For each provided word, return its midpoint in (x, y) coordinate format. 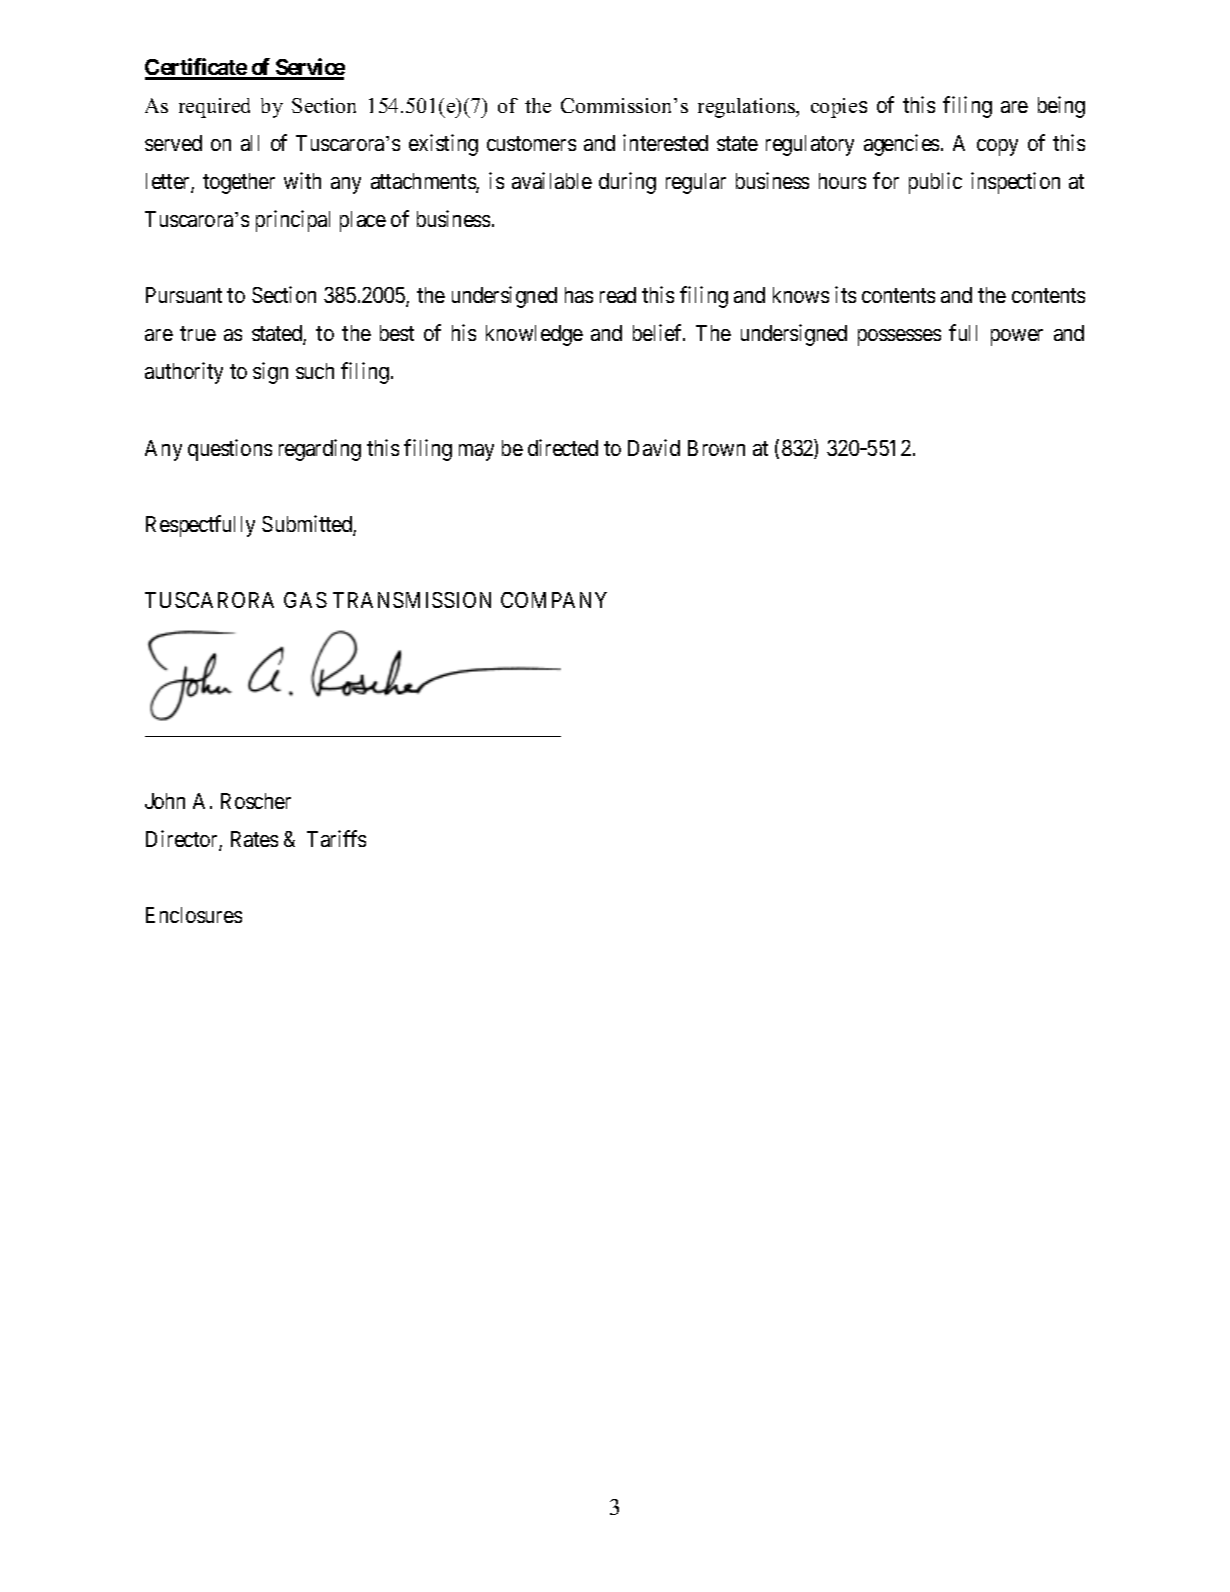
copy (997, 147)
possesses (899, 337)
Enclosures (194, 915)
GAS (305, 600)
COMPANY (554, 600)
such (315, 371)
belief (659, 332)
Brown (716, 448)
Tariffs (336, 838)
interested (665, 142)
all (250, 143)
